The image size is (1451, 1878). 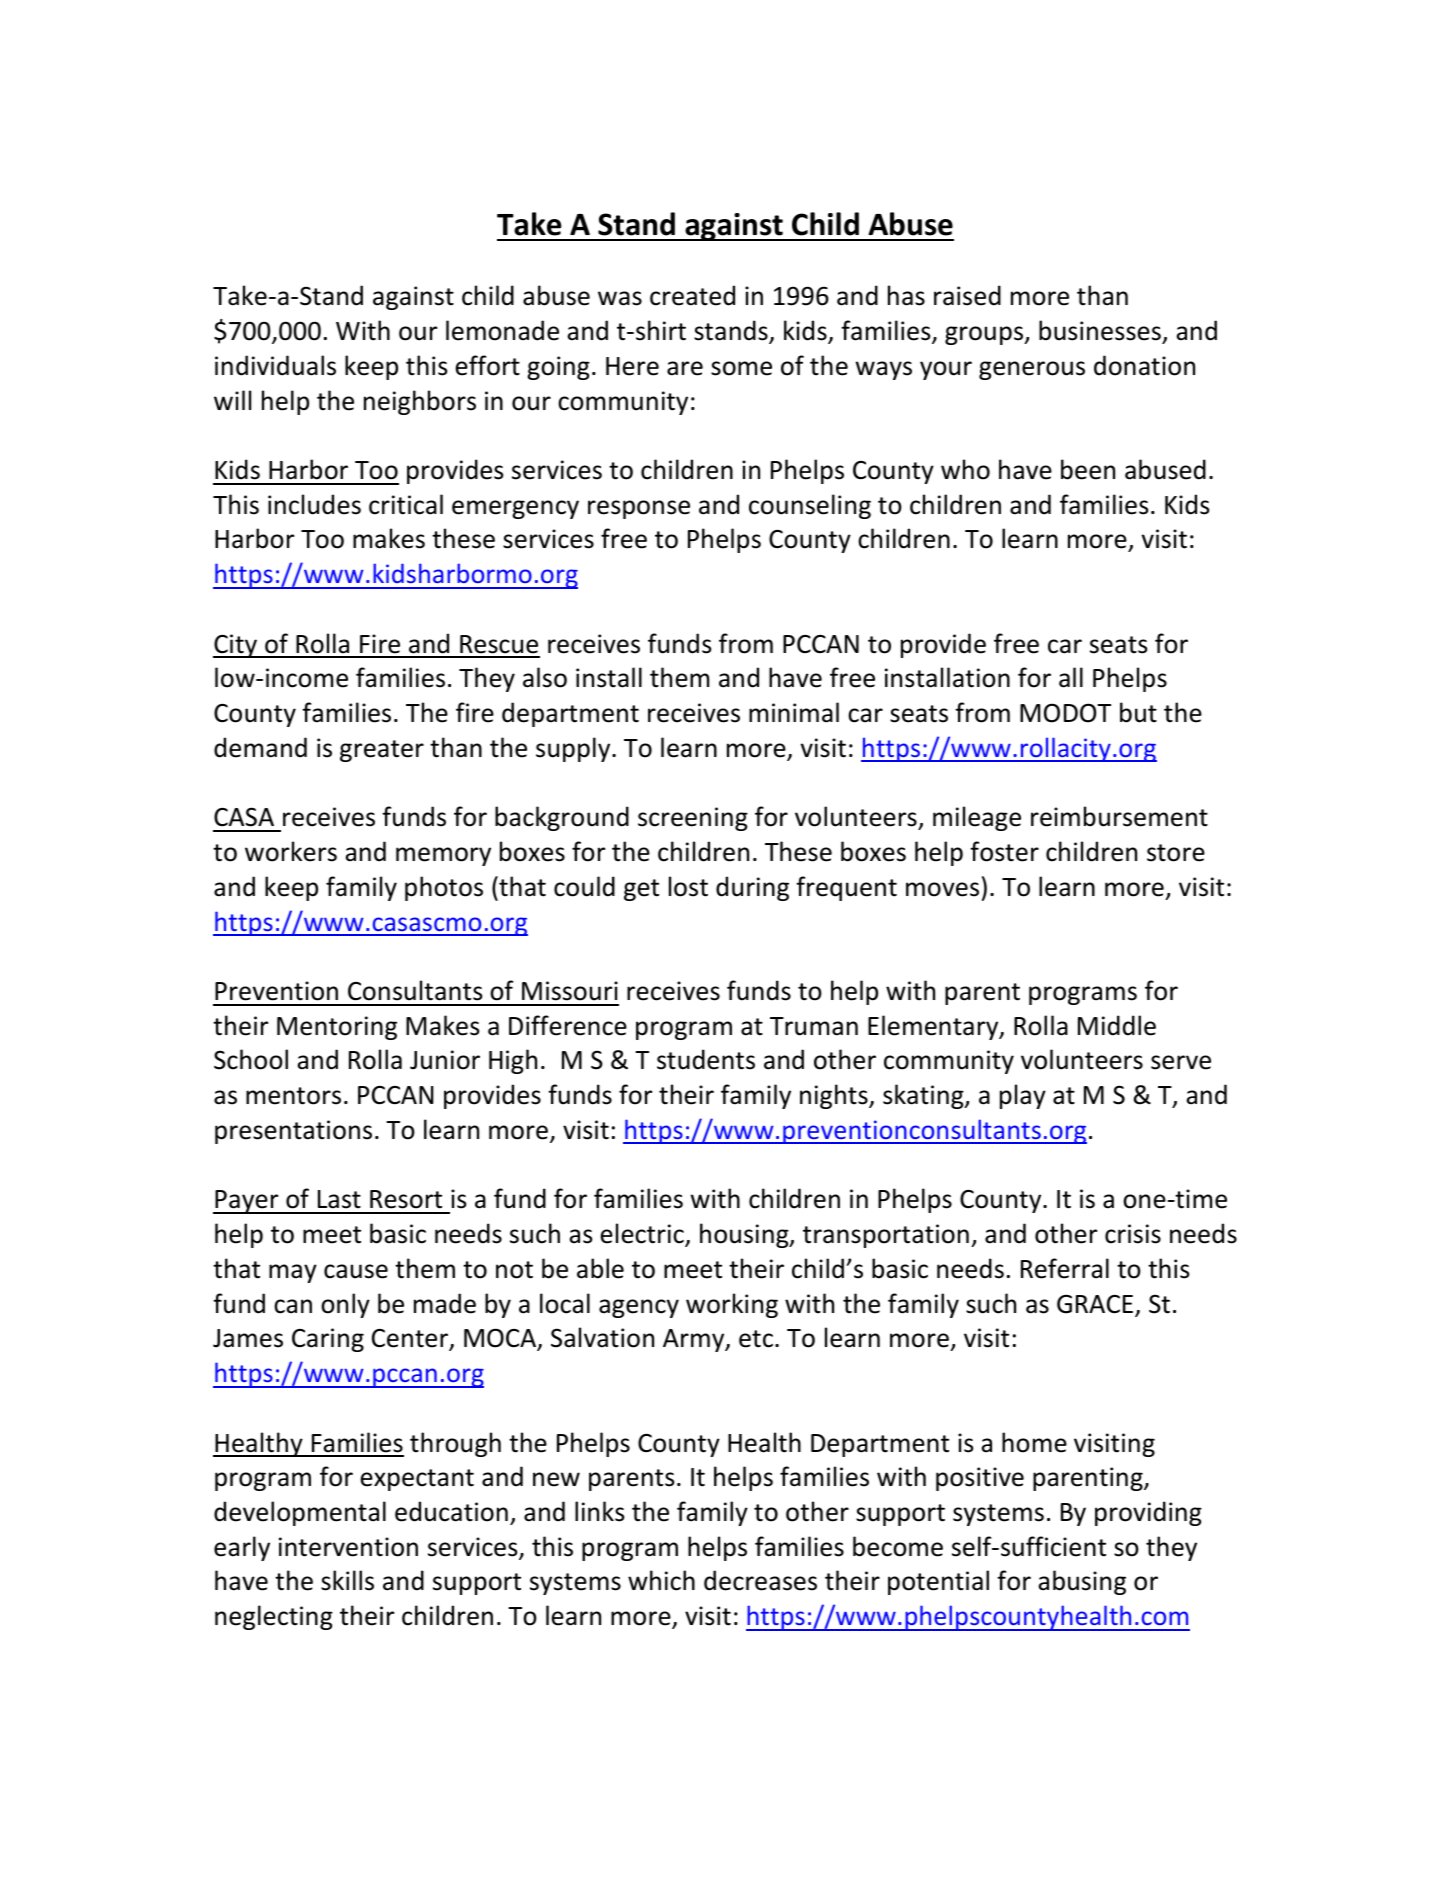 I want to click on greater, so click(x=382, y=751).
